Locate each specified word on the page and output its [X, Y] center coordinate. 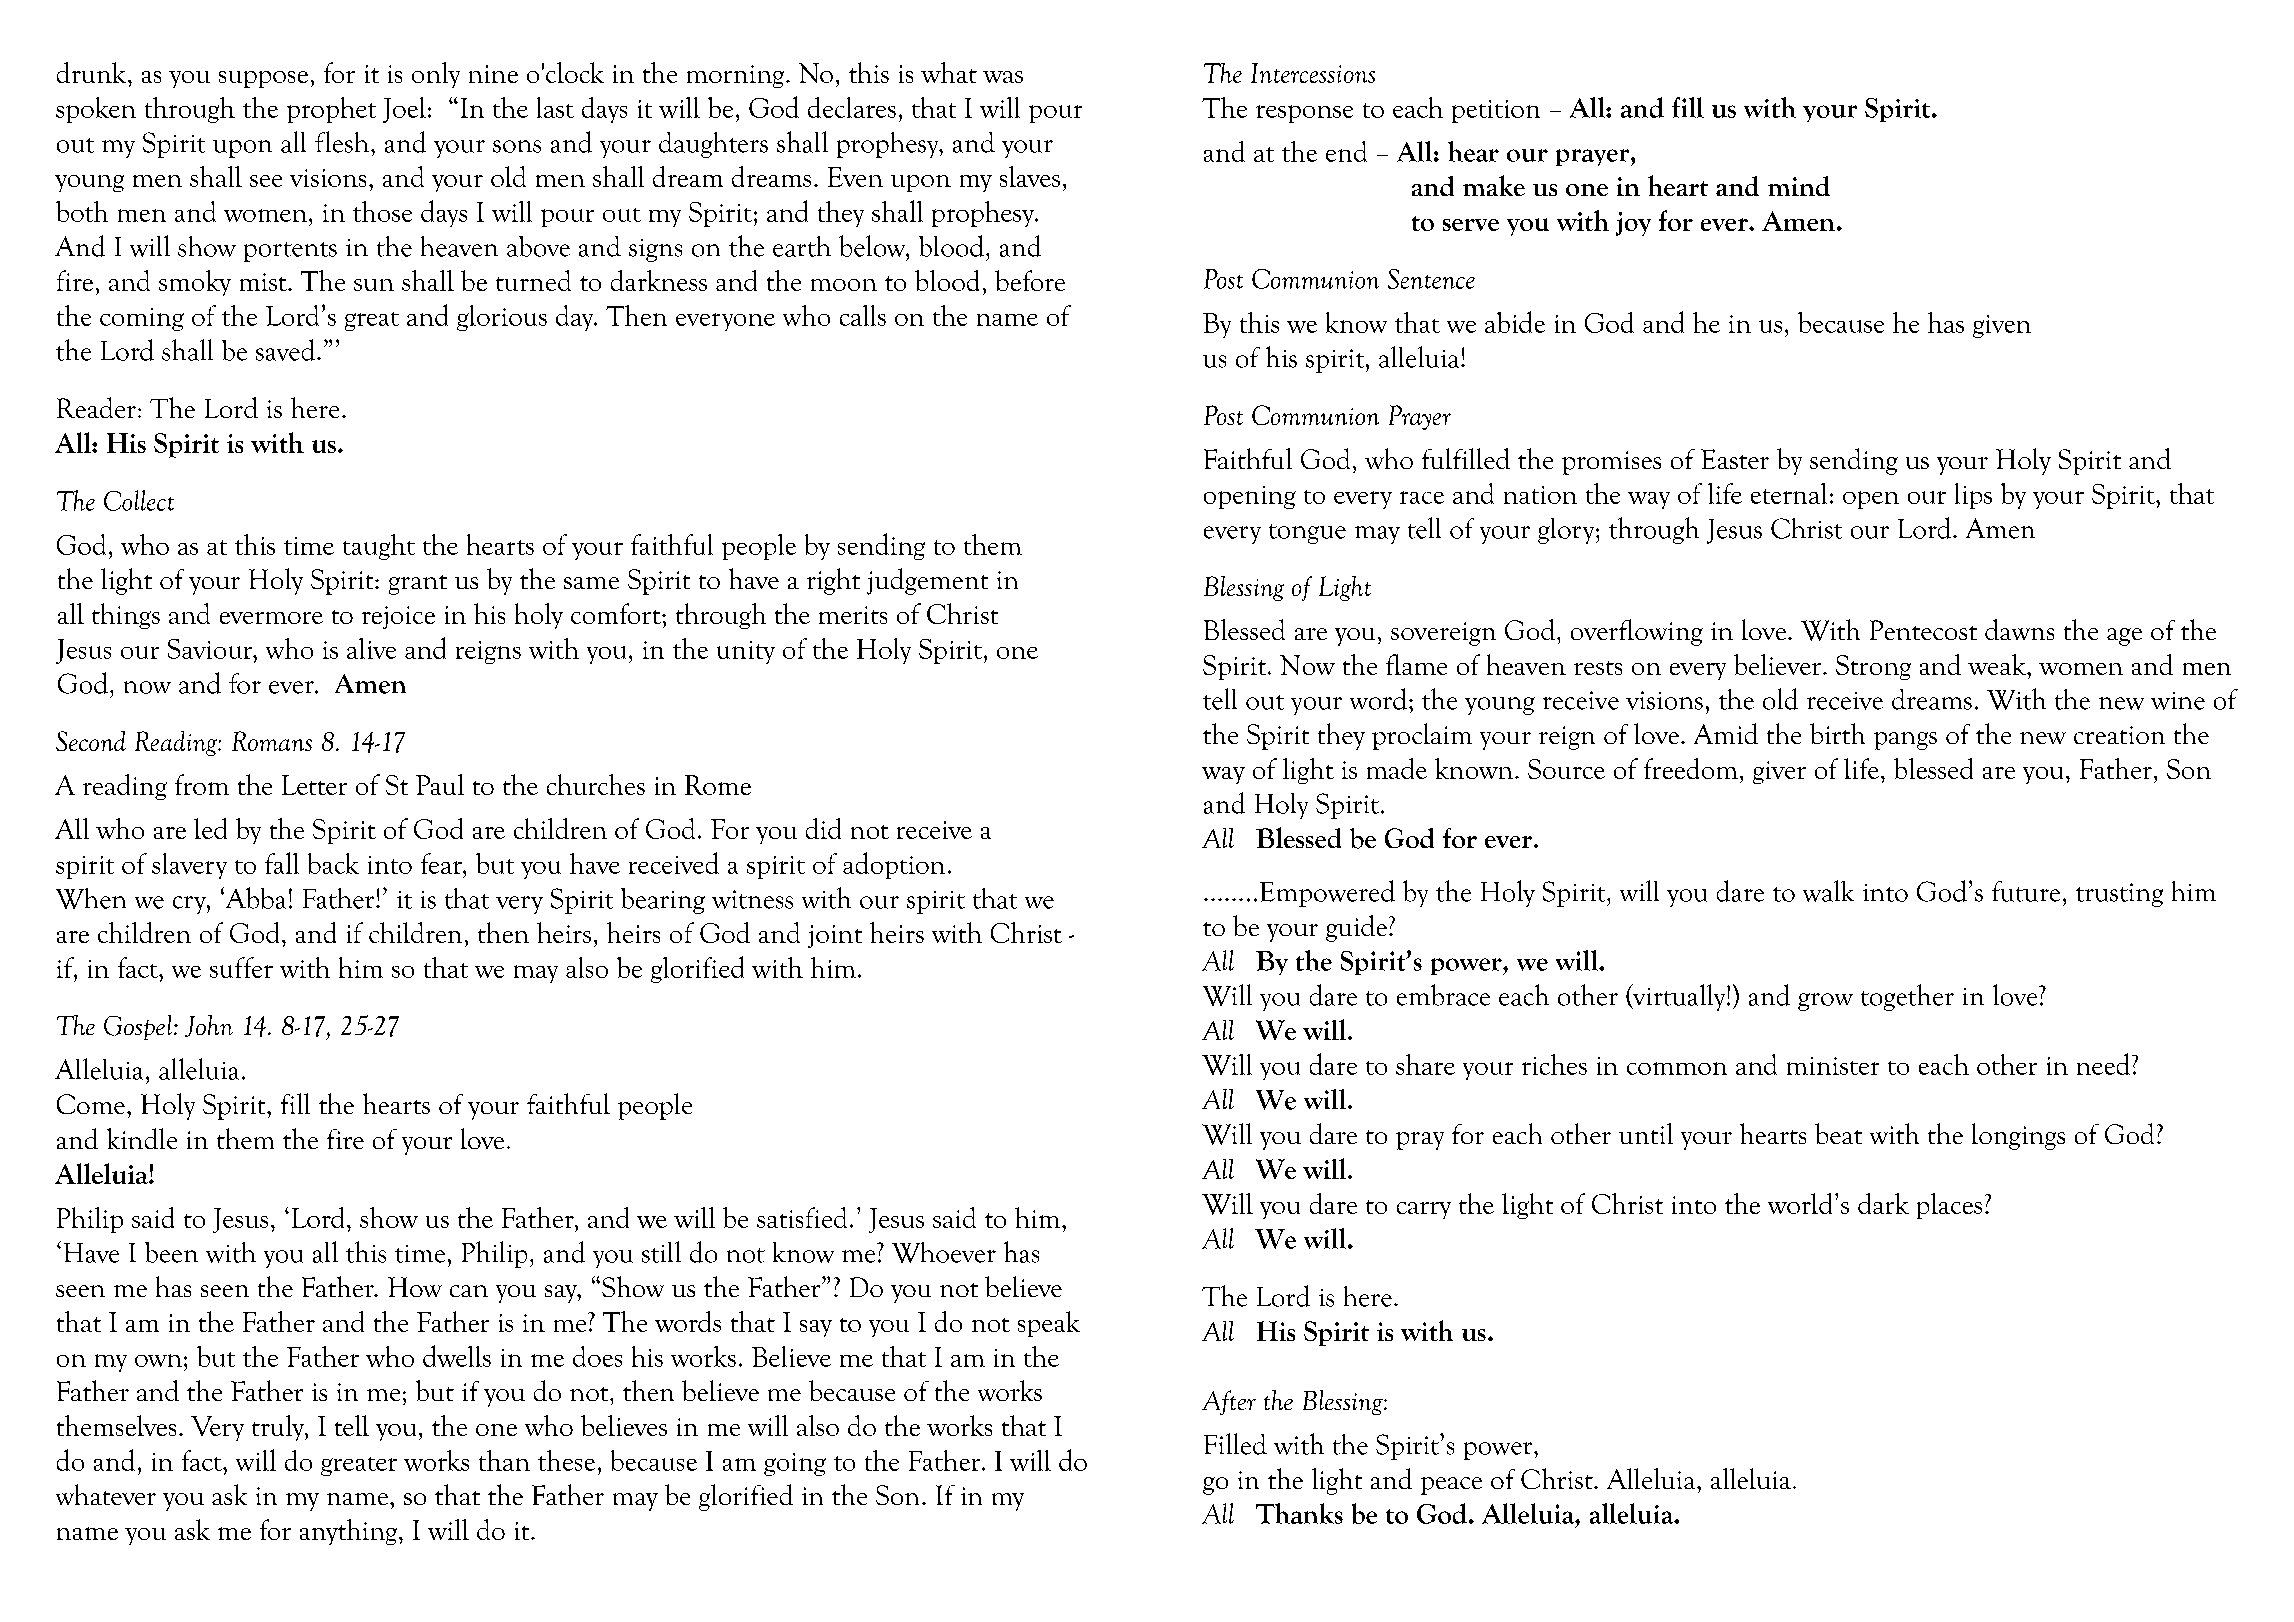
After [1229, 1402]
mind [1799, 186]
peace [1451, 1486]
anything [350, 1532]
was [1003, 77]
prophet [331, 110]
